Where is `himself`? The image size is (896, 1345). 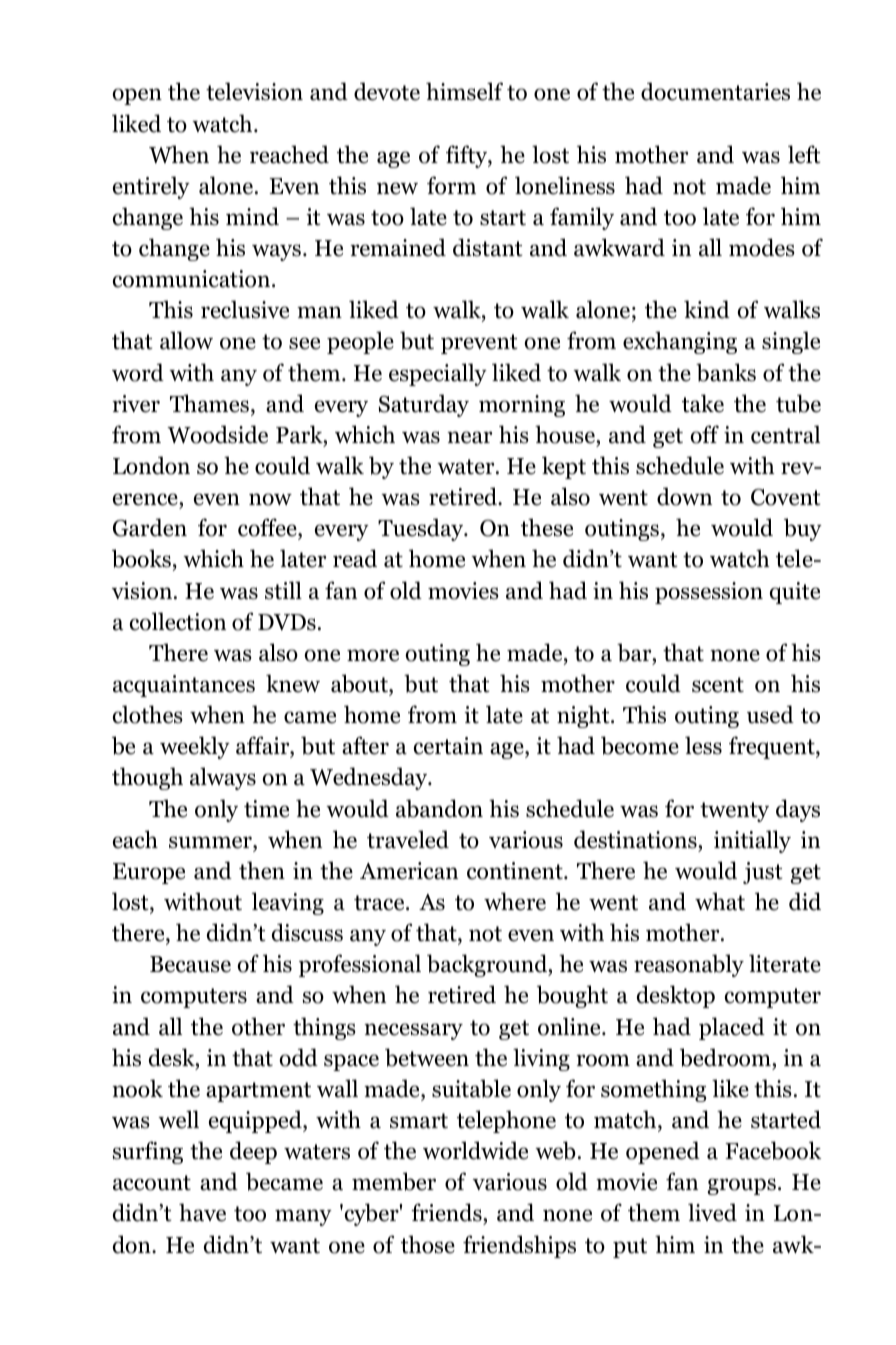
himself is located at coordinates (464, 91).
